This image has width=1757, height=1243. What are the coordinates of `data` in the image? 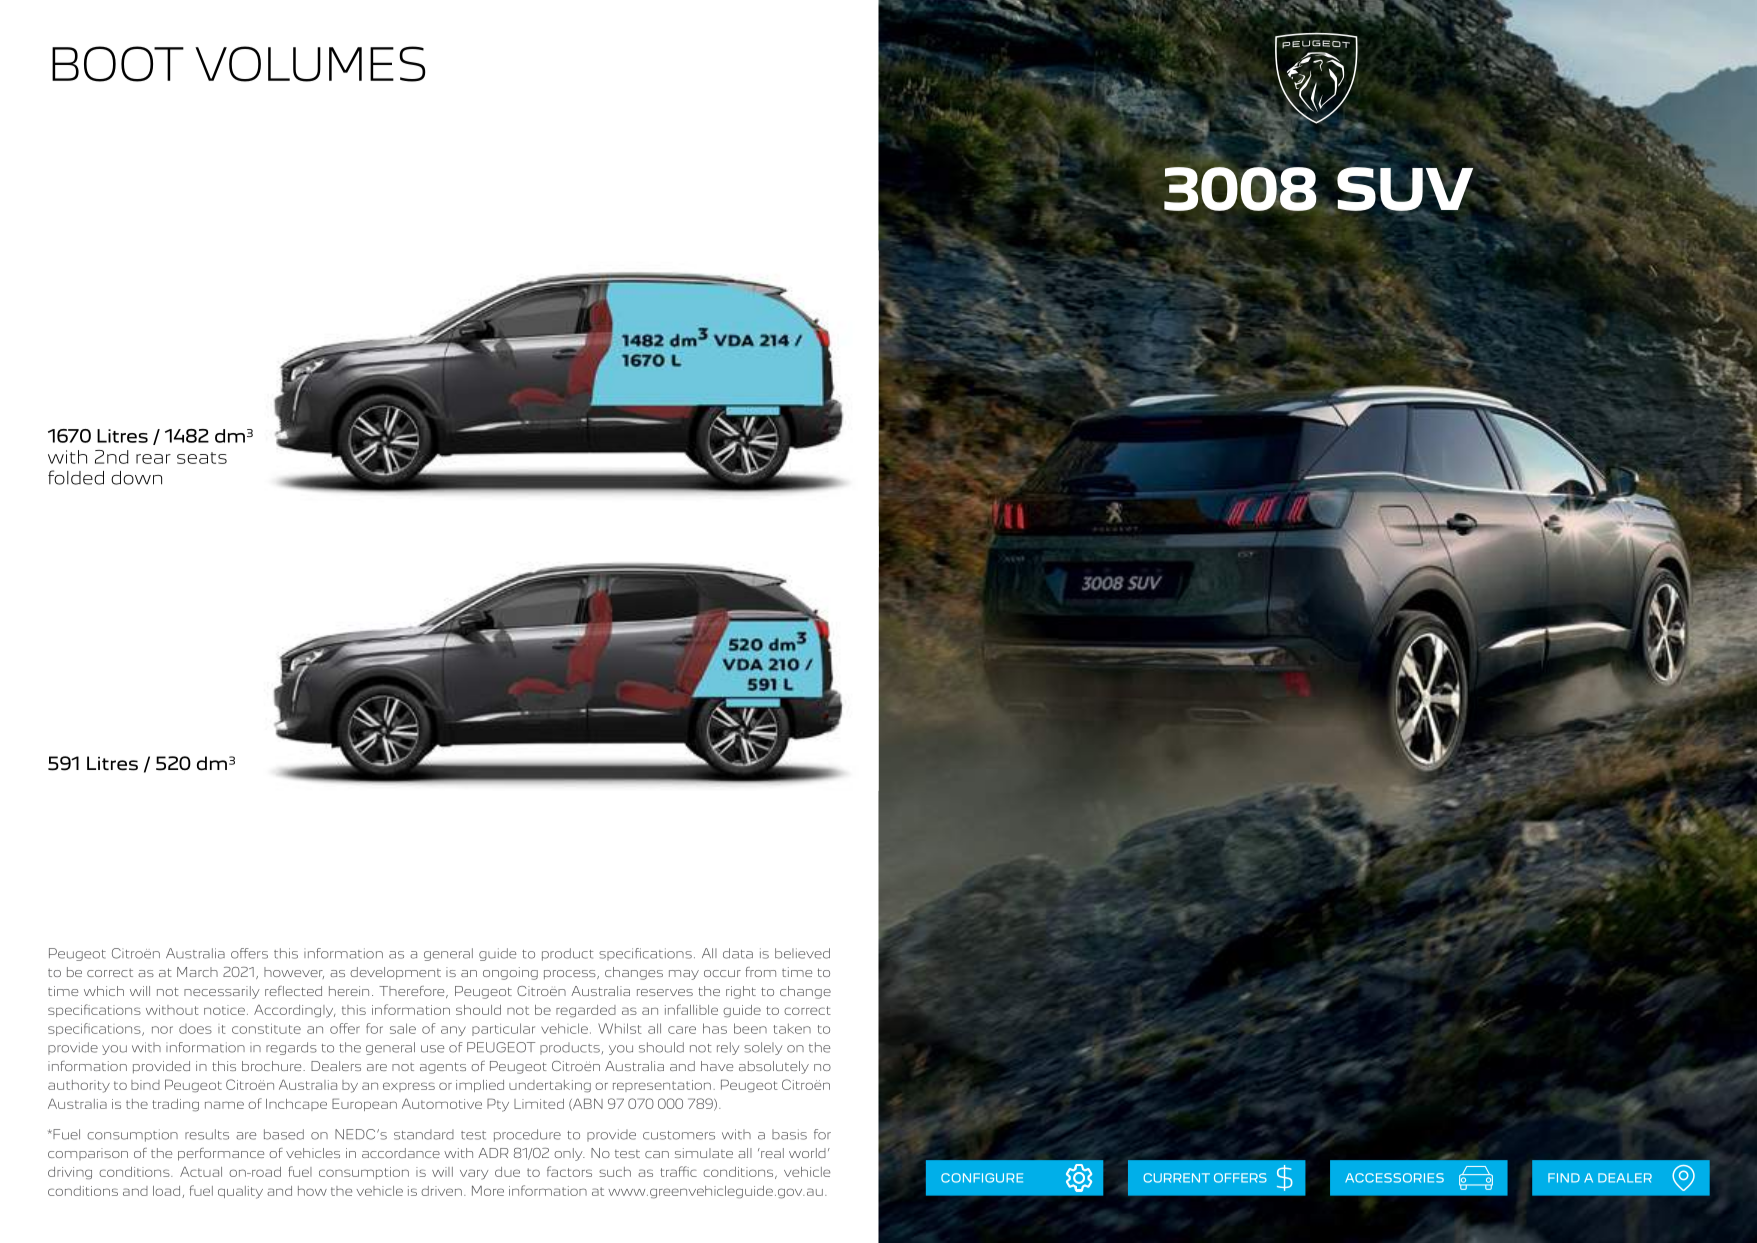 It's located at (738, 953).
